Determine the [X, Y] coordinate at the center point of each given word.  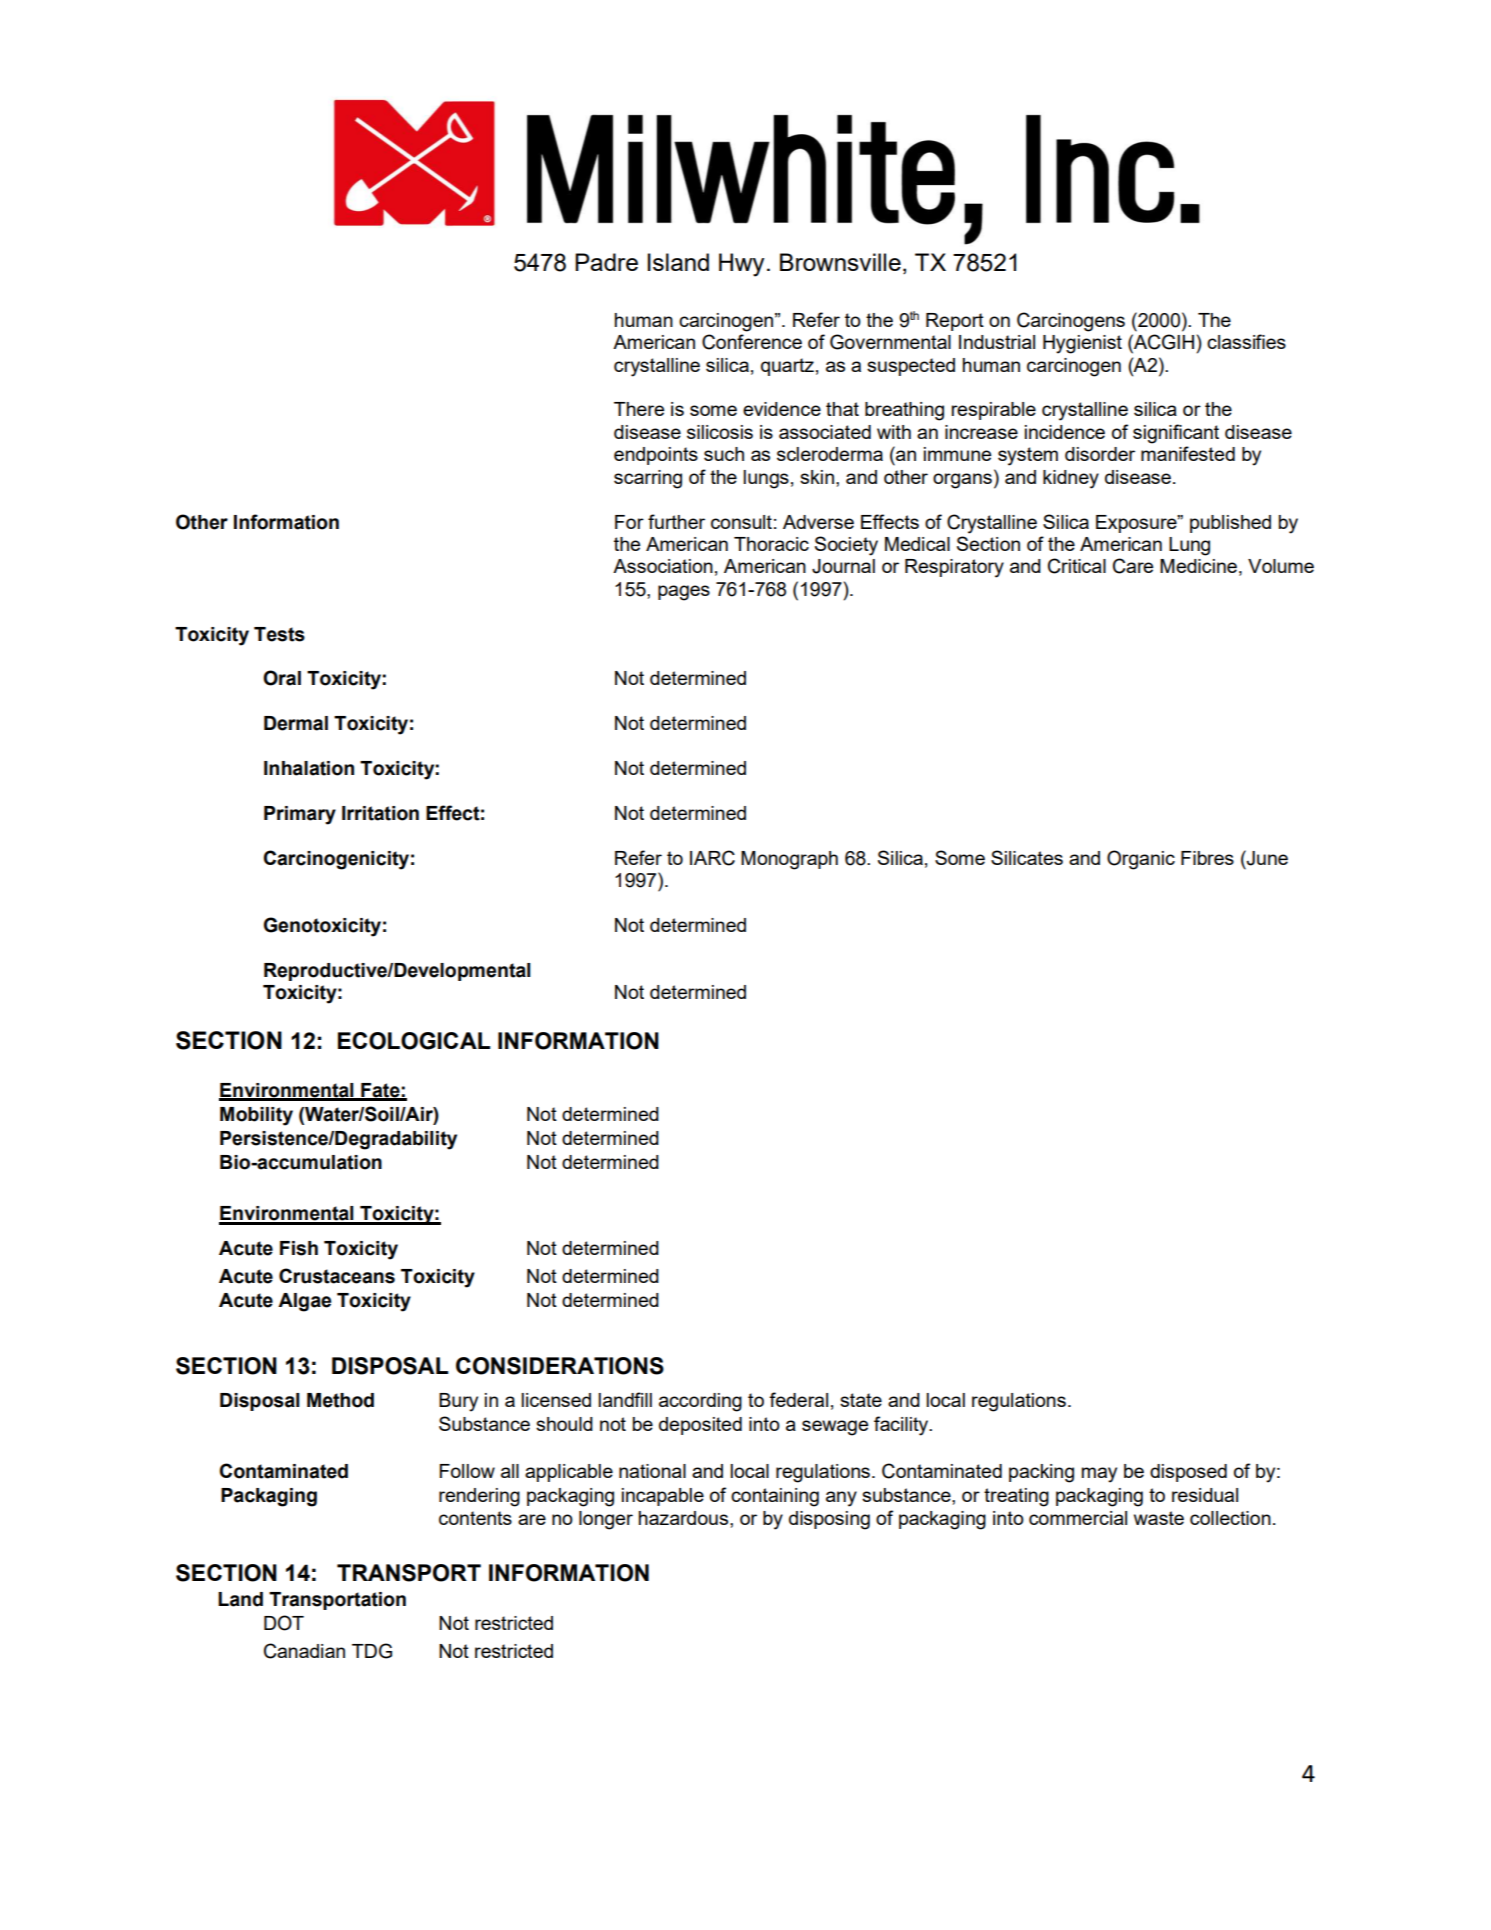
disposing [829, 1520]
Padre [606, 262]
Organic [1141, 860]
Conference [752, 342]
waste [1159, 1518]
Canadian [304, 1651]
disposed [1188, 1473]
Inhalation [309, 768]
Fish [299, 1248]
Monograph [789, 860]
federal [798, 1399]
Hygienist [1082, 344]
